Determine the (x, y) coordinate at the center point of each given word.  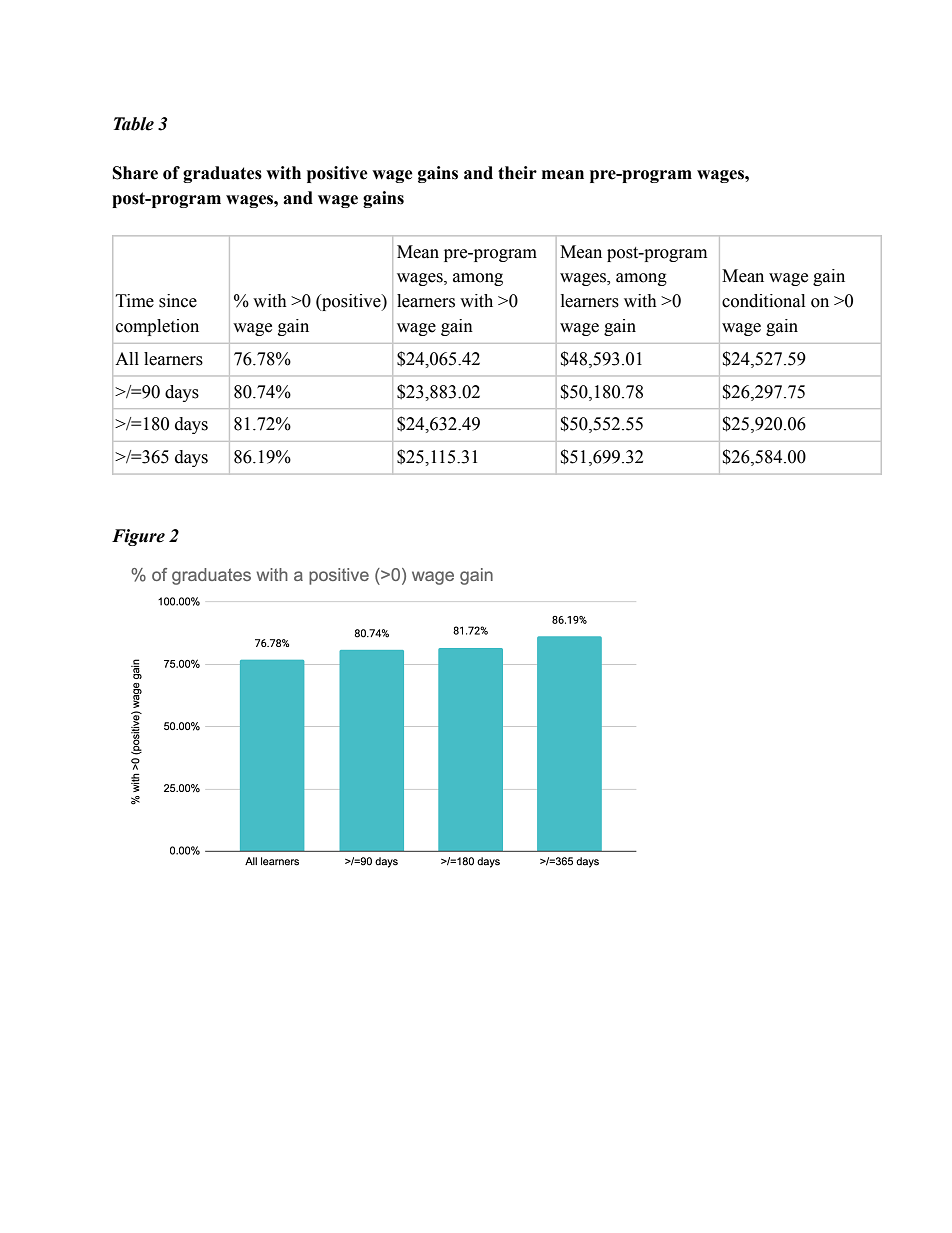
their (517, 173)
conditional (763, 301)
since (178, 301)
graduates (222, 174)
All (127, 358)
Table (134, 124)
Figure (138, 537)
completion (157, 327)
